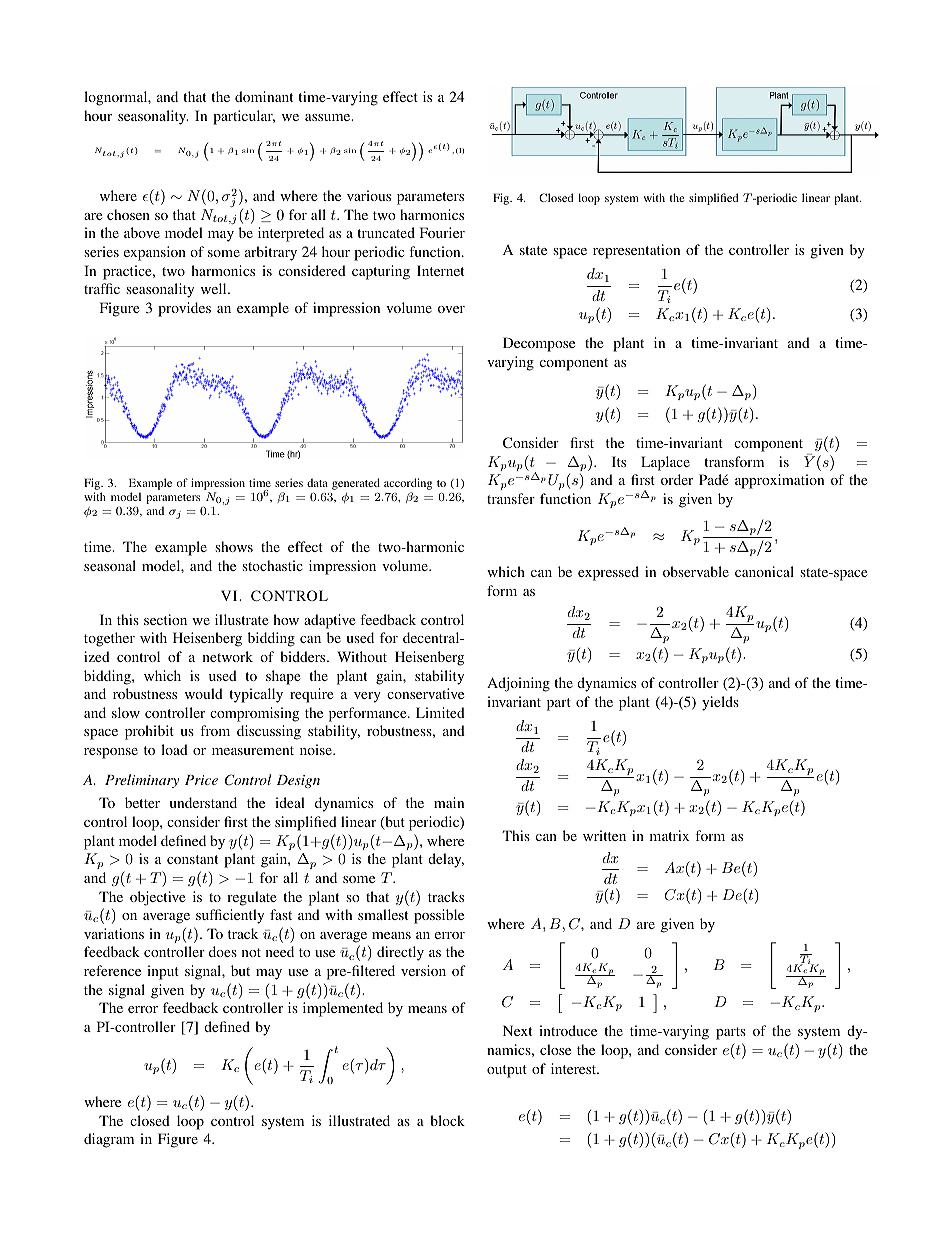 Image resolution: width=952 pixels, height=1233 pixels. What do you see at coordinates (575, 1068) in the image?
I see `interest` at bounding box center [575, 1068].
